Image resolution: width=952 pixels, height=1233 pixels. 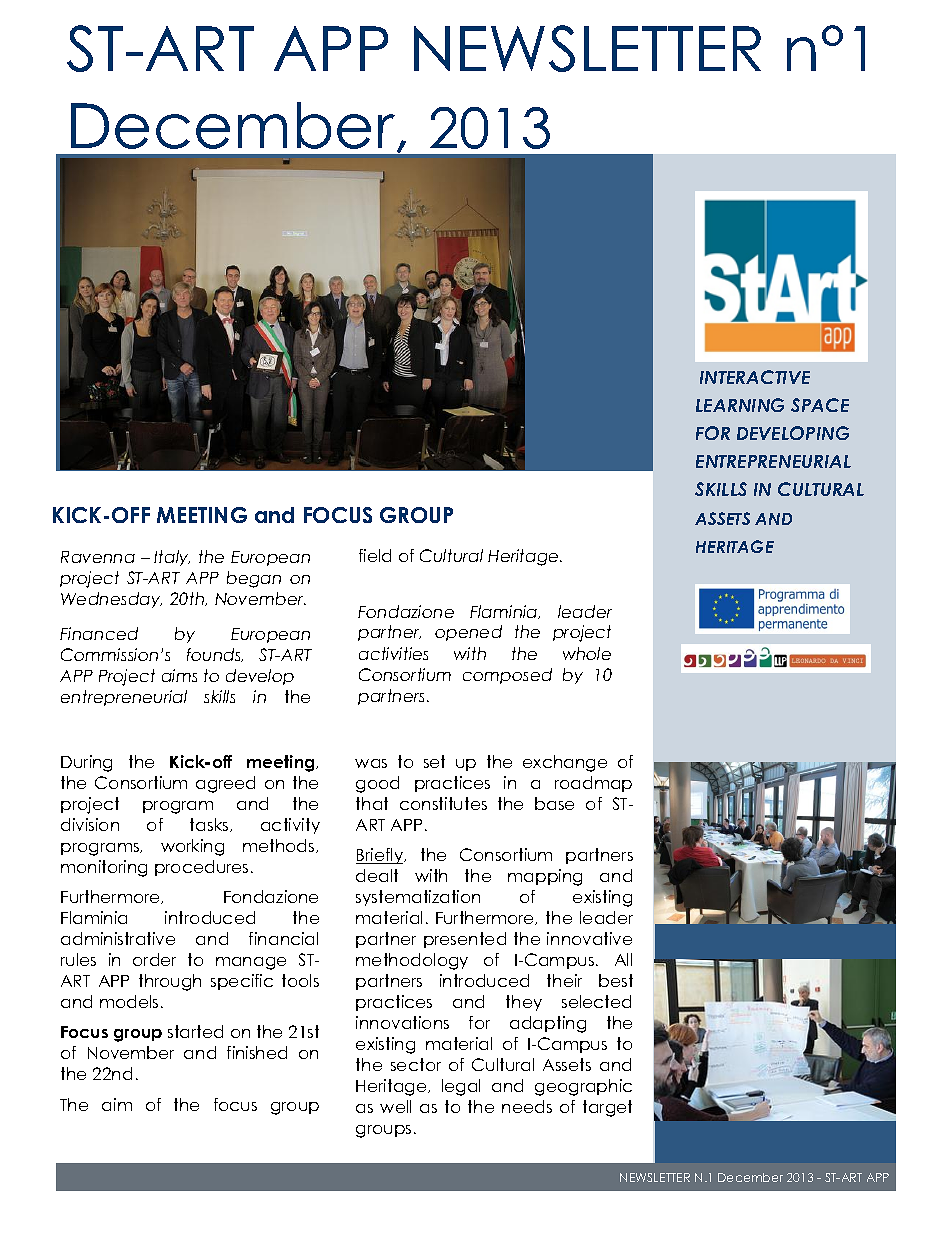 What do you see at coordinates (593, 784) in the screenshot?
I see `roadmap` at bounding box center [593, 784].
